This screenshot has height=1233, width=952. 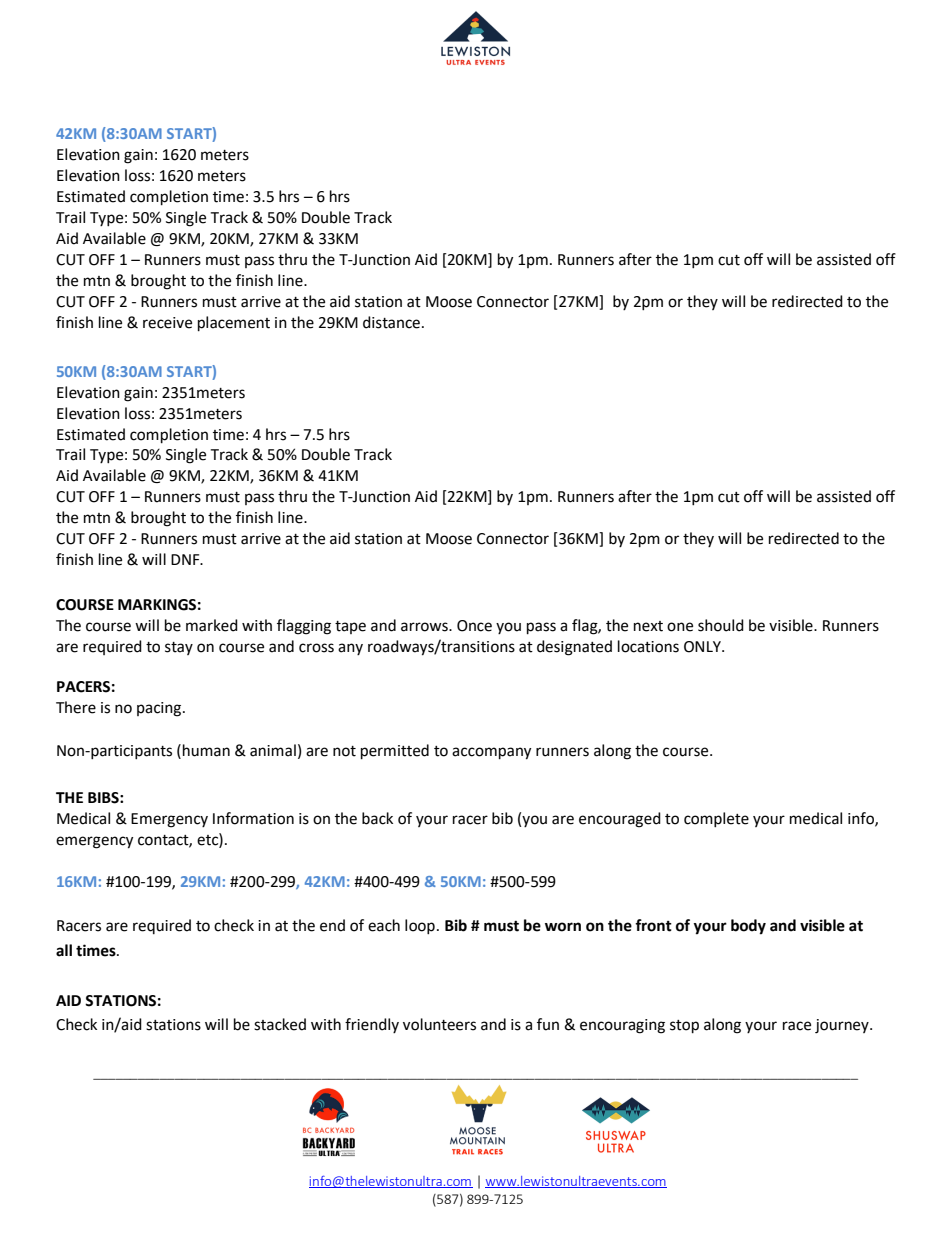 I want to click on stacked, so click(x=280, y=1024).
